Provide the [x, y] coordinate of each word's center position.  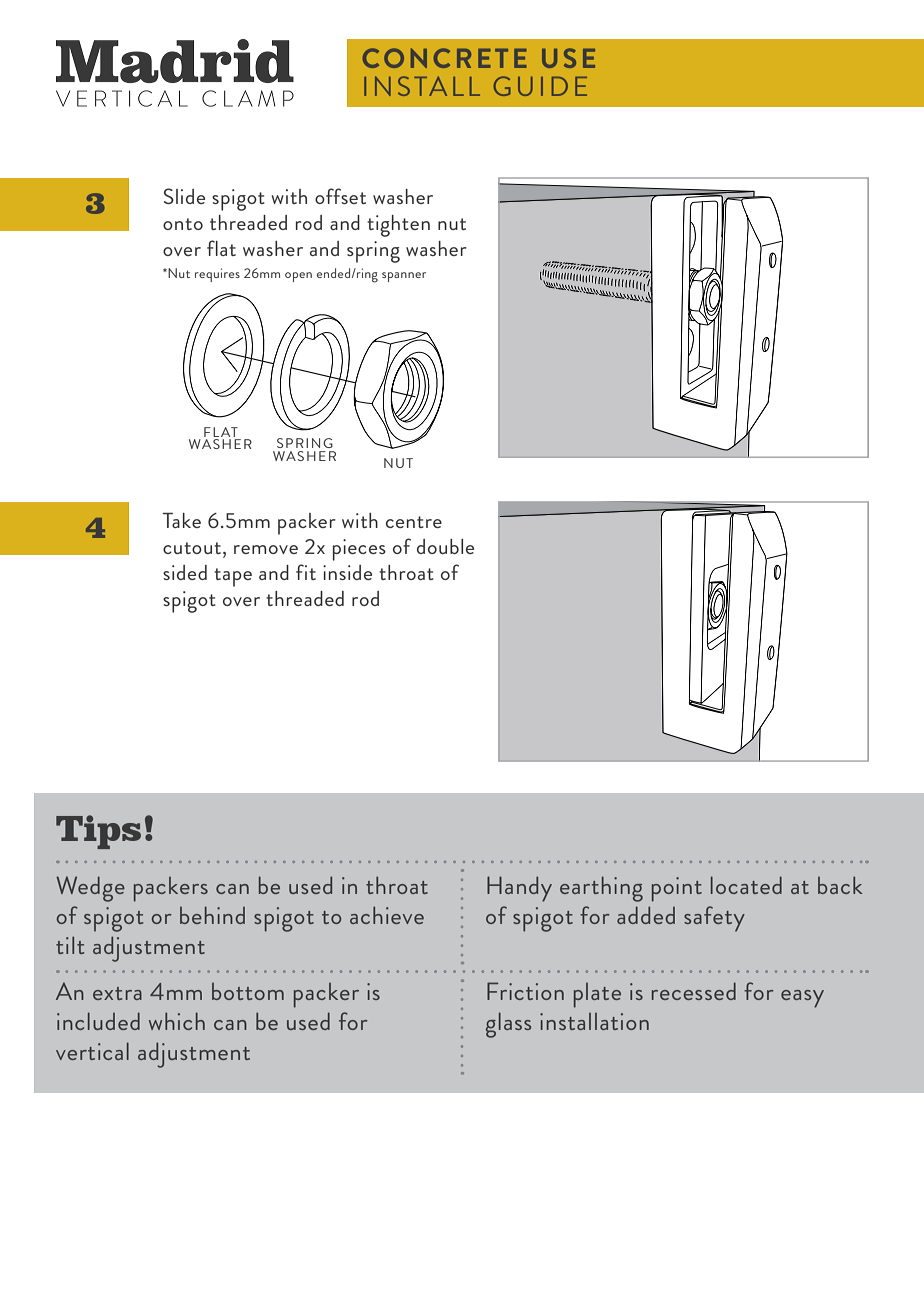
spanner [404, 277]
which [177, 1021]
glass [508, 1025]
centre [414, 522]
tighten [398, 226]
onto [183, 224]
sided [185, 572]
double [445, 546]
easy [802, 999]
